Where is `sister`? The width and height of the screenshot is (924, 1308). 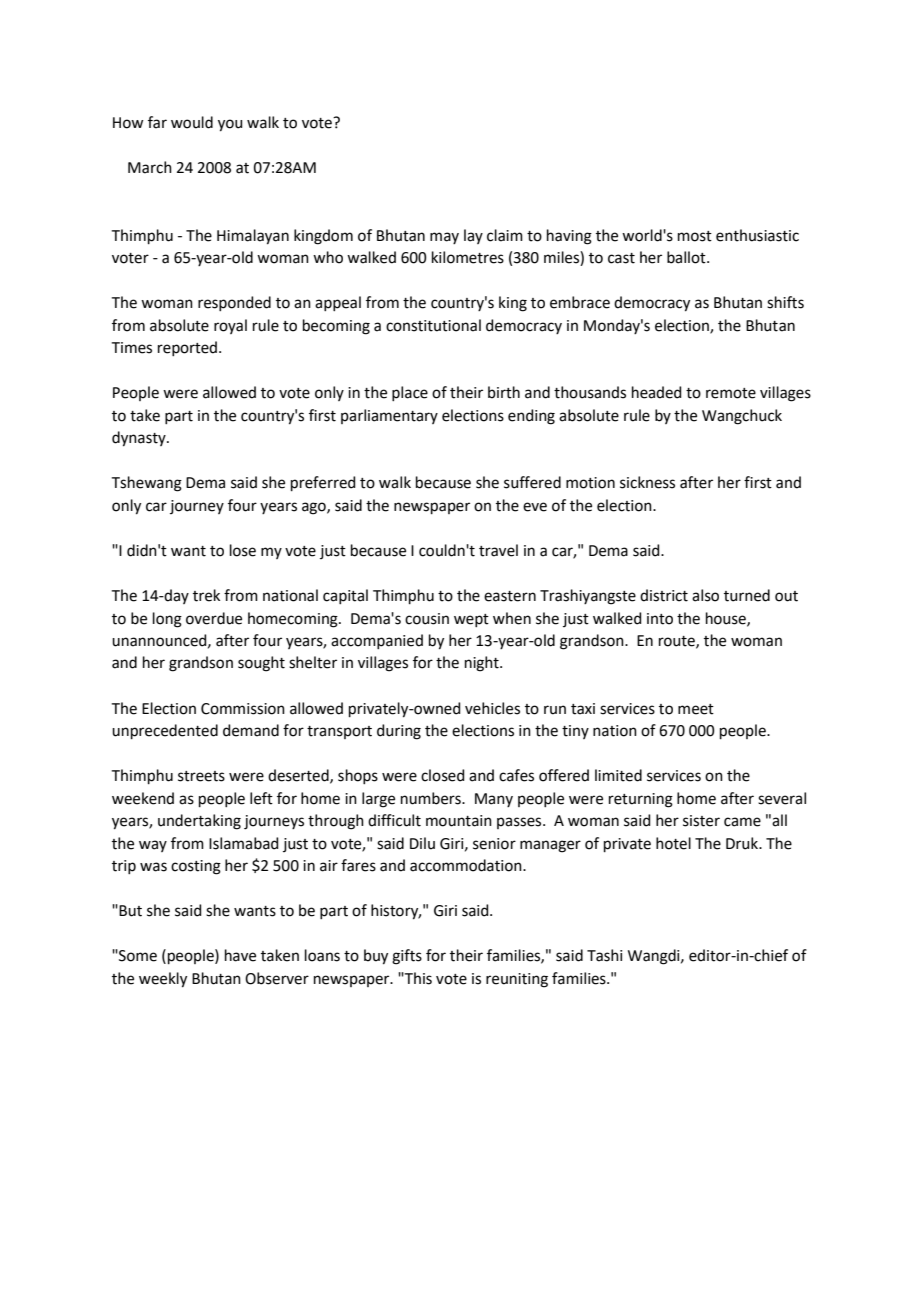 sister is located at coordinates (701, 821).
